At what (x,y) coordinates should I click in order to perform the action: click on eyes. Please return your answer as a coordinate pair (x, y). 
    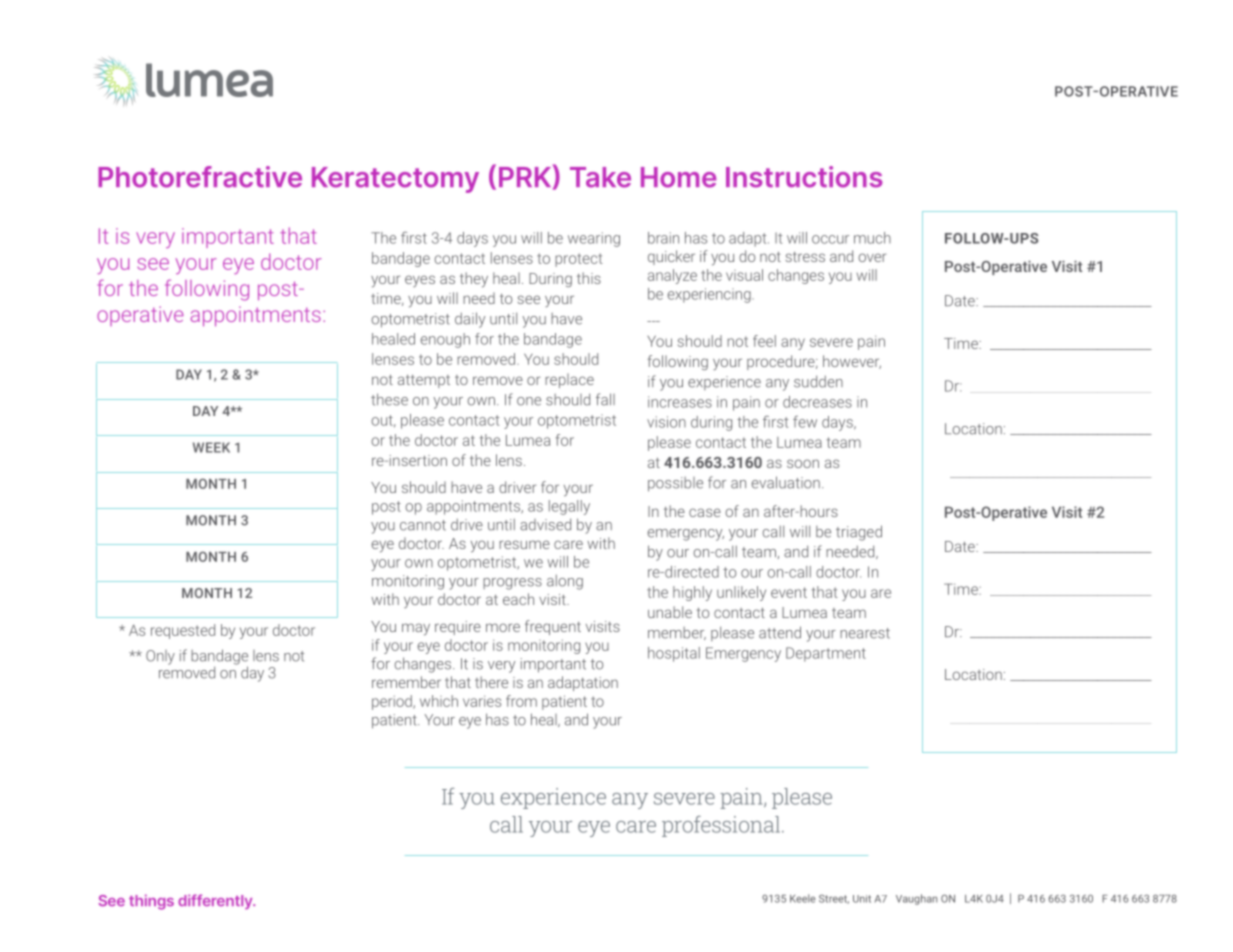
    Looking at the image, I should click on (420, 281).
